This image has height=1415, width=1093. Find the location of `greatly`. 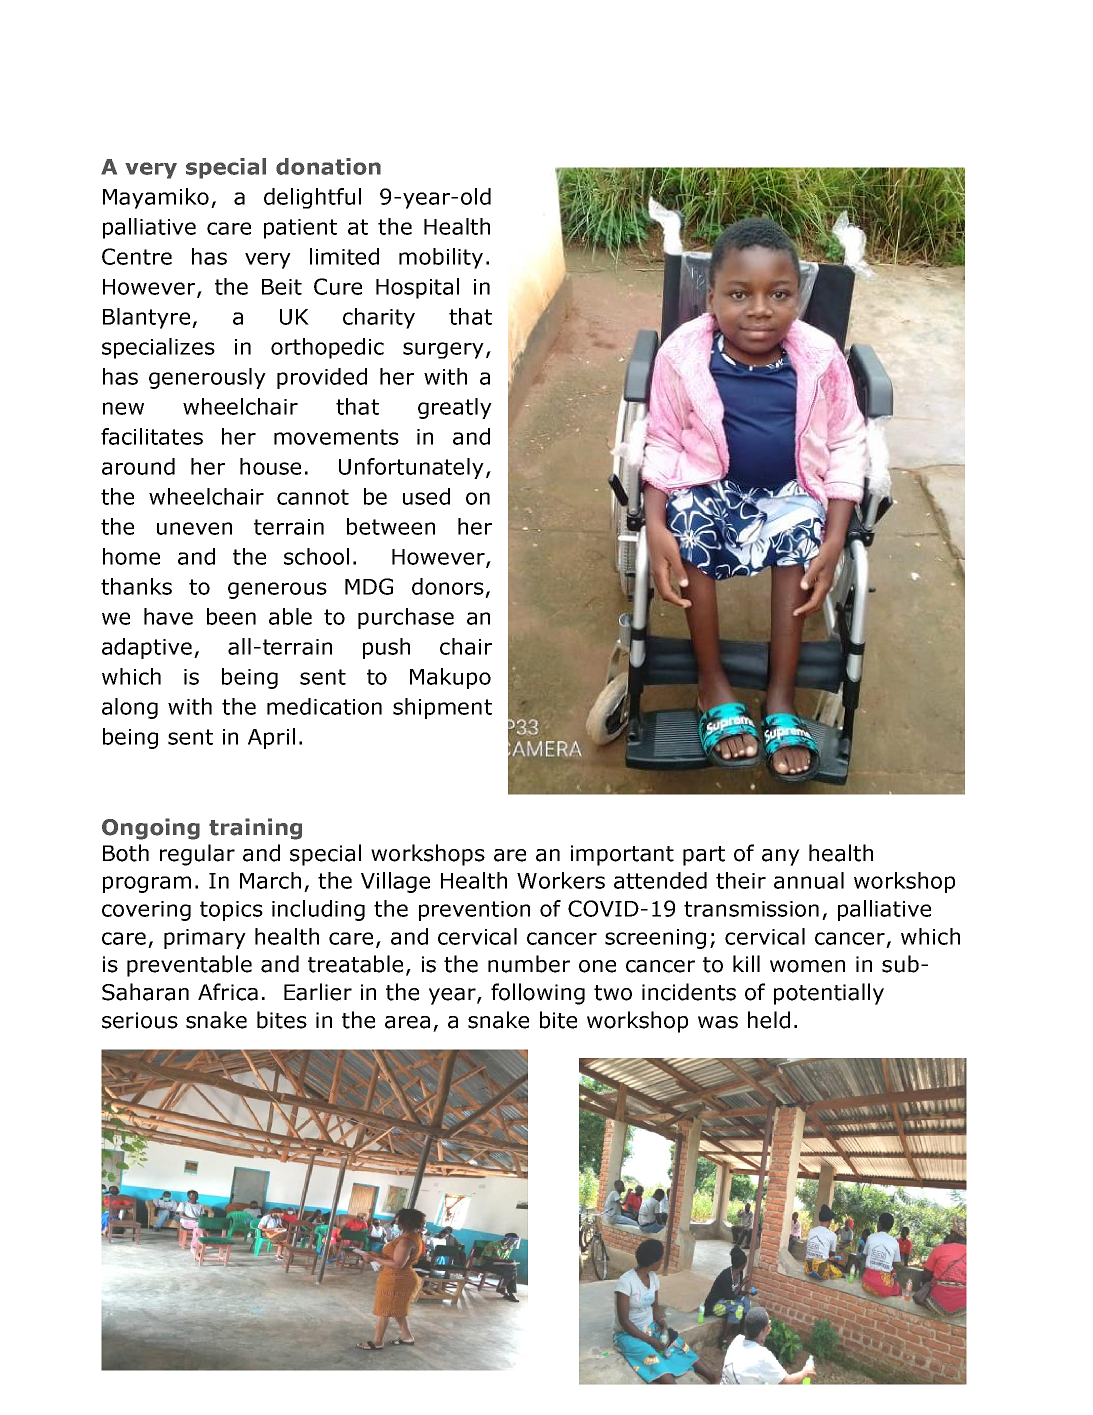

greatly is located at coordinates (455, 408).
